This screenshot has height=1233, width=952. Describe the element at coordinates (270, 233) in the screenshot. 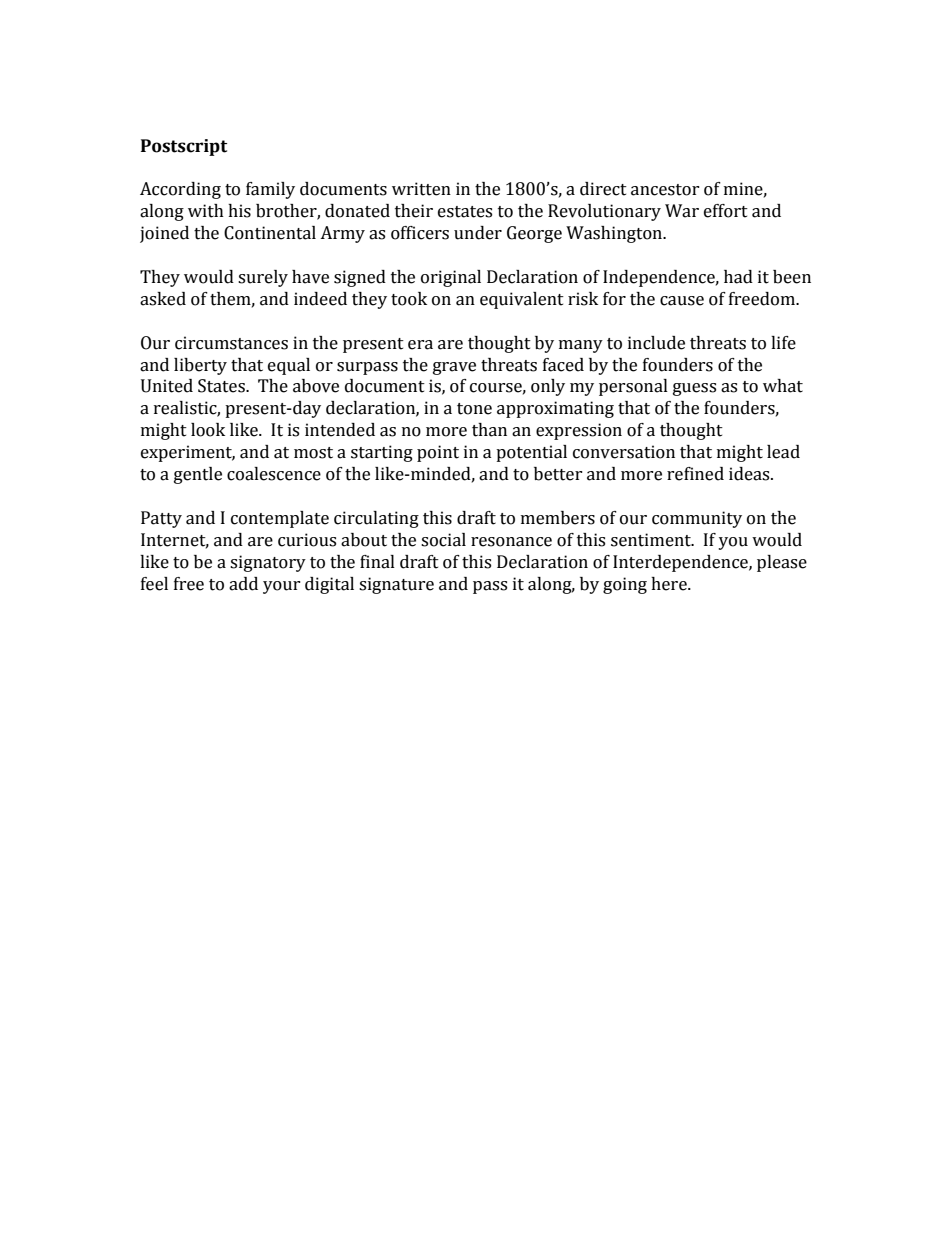

I see `Continental` at that location.
